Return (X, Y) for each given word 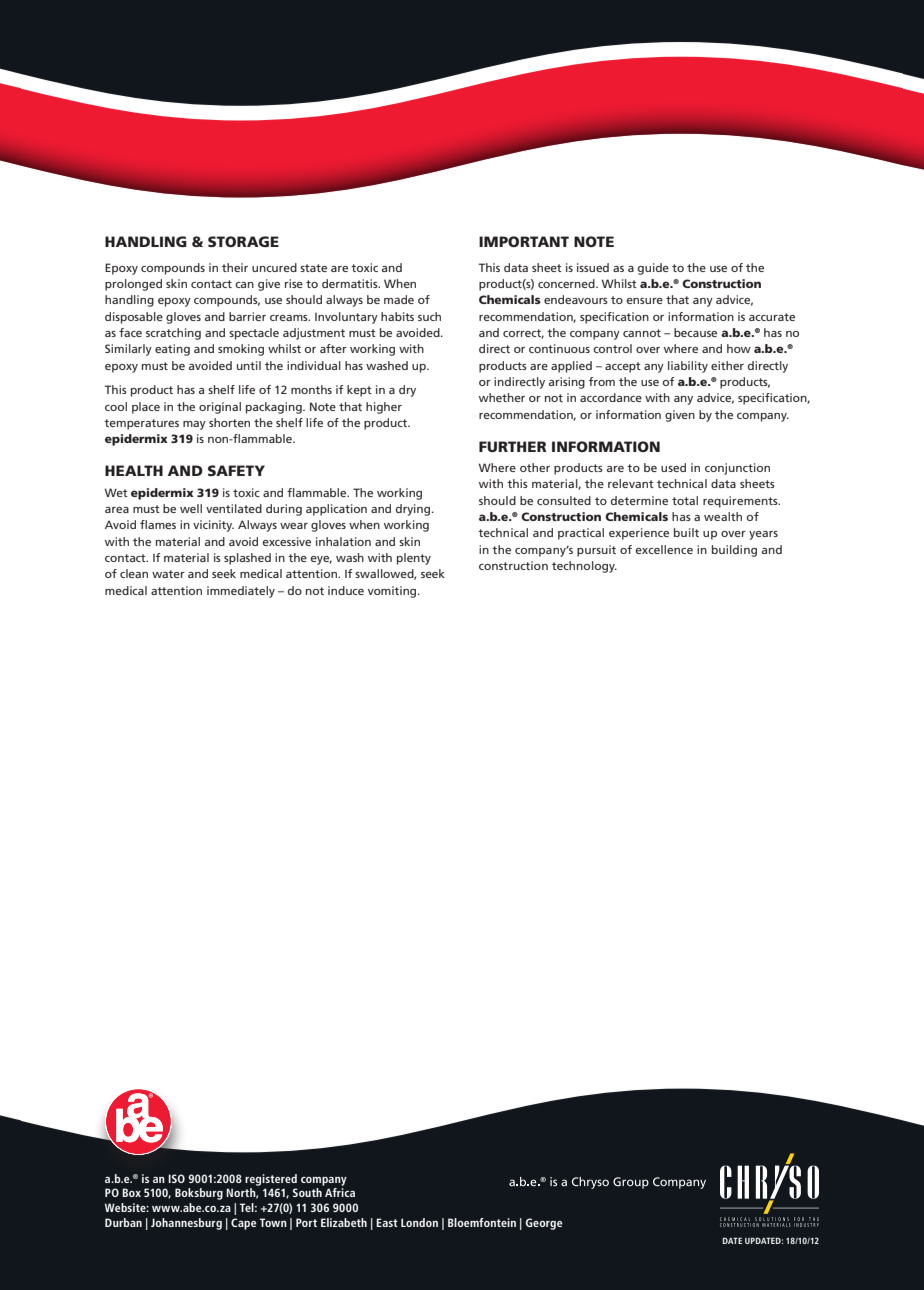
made (399, 299)
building (734, 551)
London (419, 1222)
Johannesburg (186, 1224)
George (543, 1224)
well (191, 508)
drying (414, 510)
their (235, 267)
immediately (241, 592)
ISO (176, 1178)
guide (653, 269)
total (685, 500)
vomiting (393, 592)
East (387, 1222)
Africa (340, 1192)
